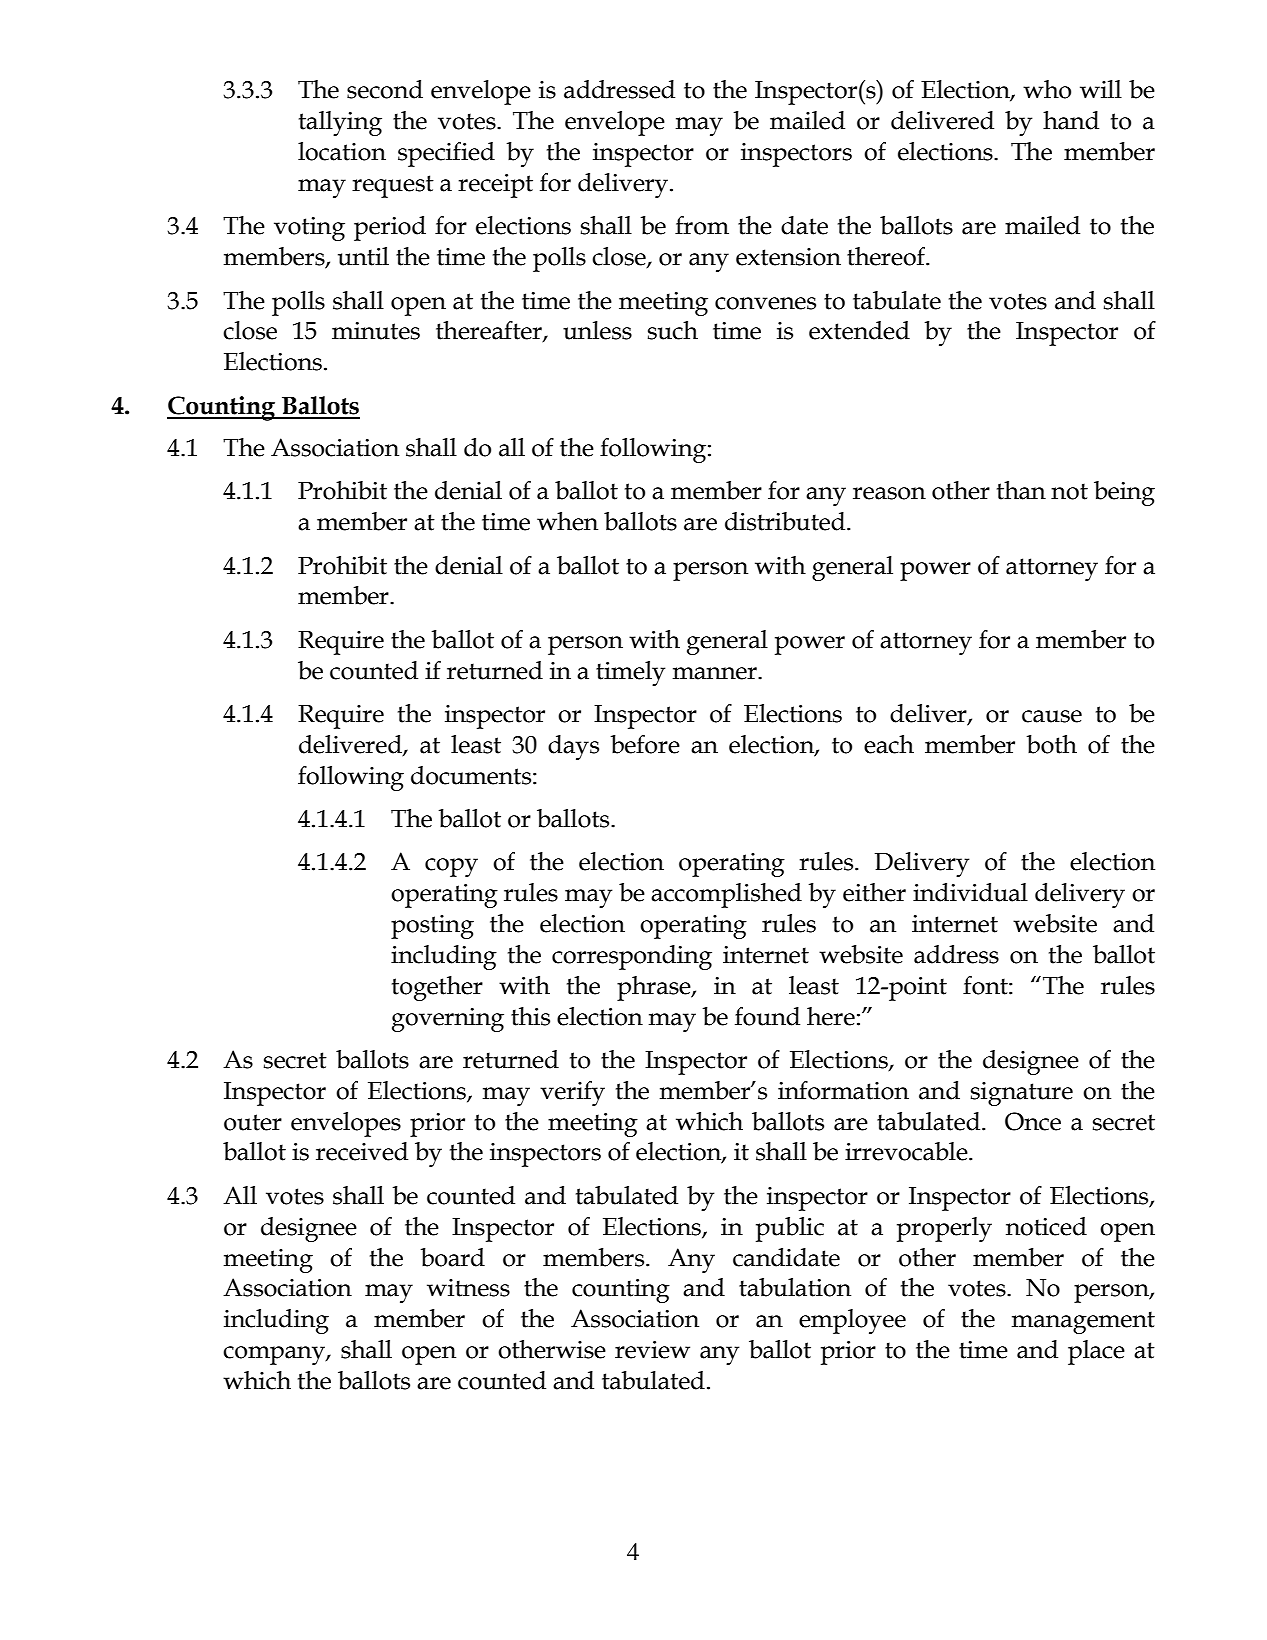 This screenshot has width=1267, height=1640. Describe the element at coordinates (1071, 120) in the screenshot. I see `hand` at that location.
